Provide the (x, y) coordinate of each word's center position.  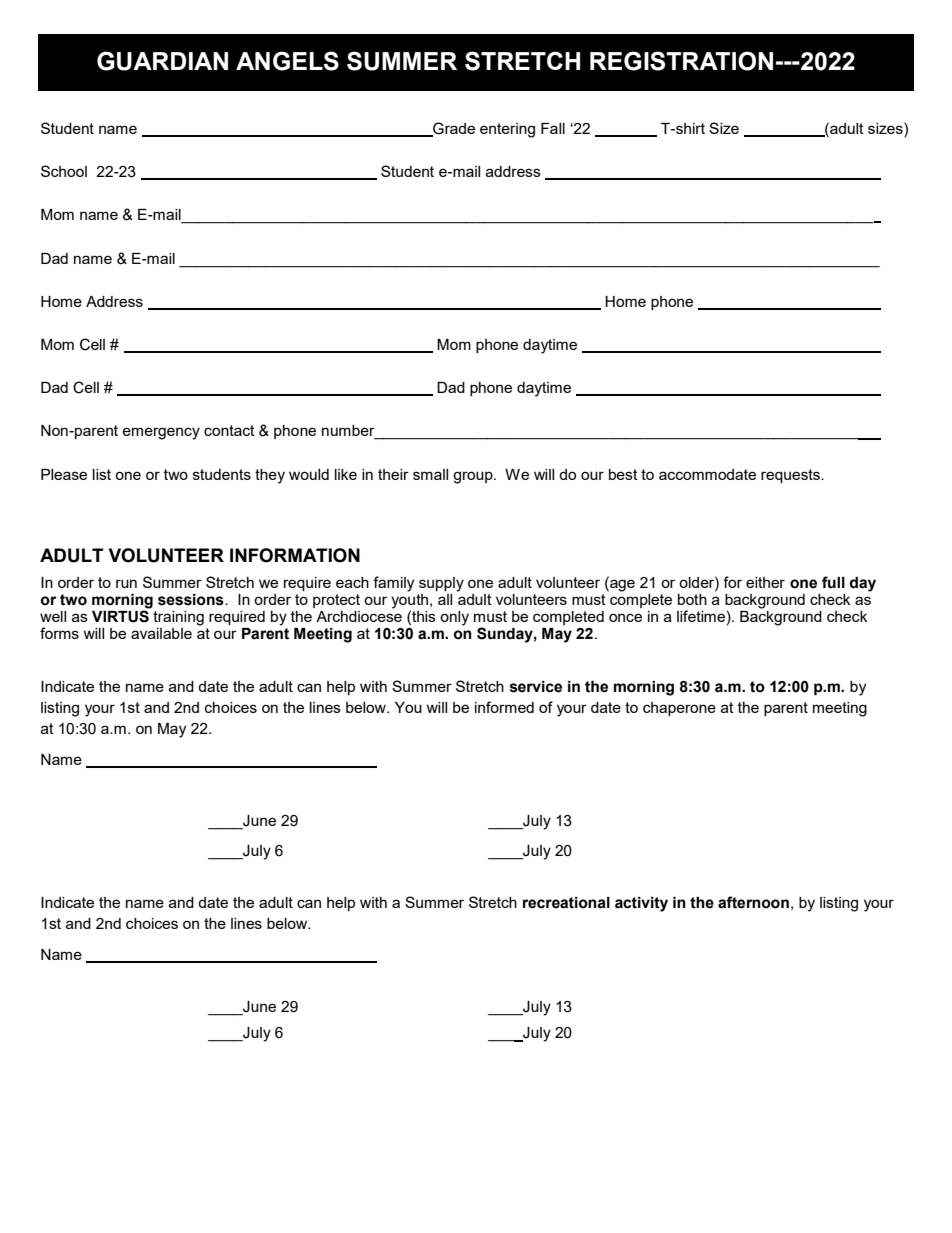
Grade (453, 129)
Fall (553, 128)
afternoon (753, 902)
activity (641, 904)
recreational (566, 903)
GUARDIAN (162, 61)
